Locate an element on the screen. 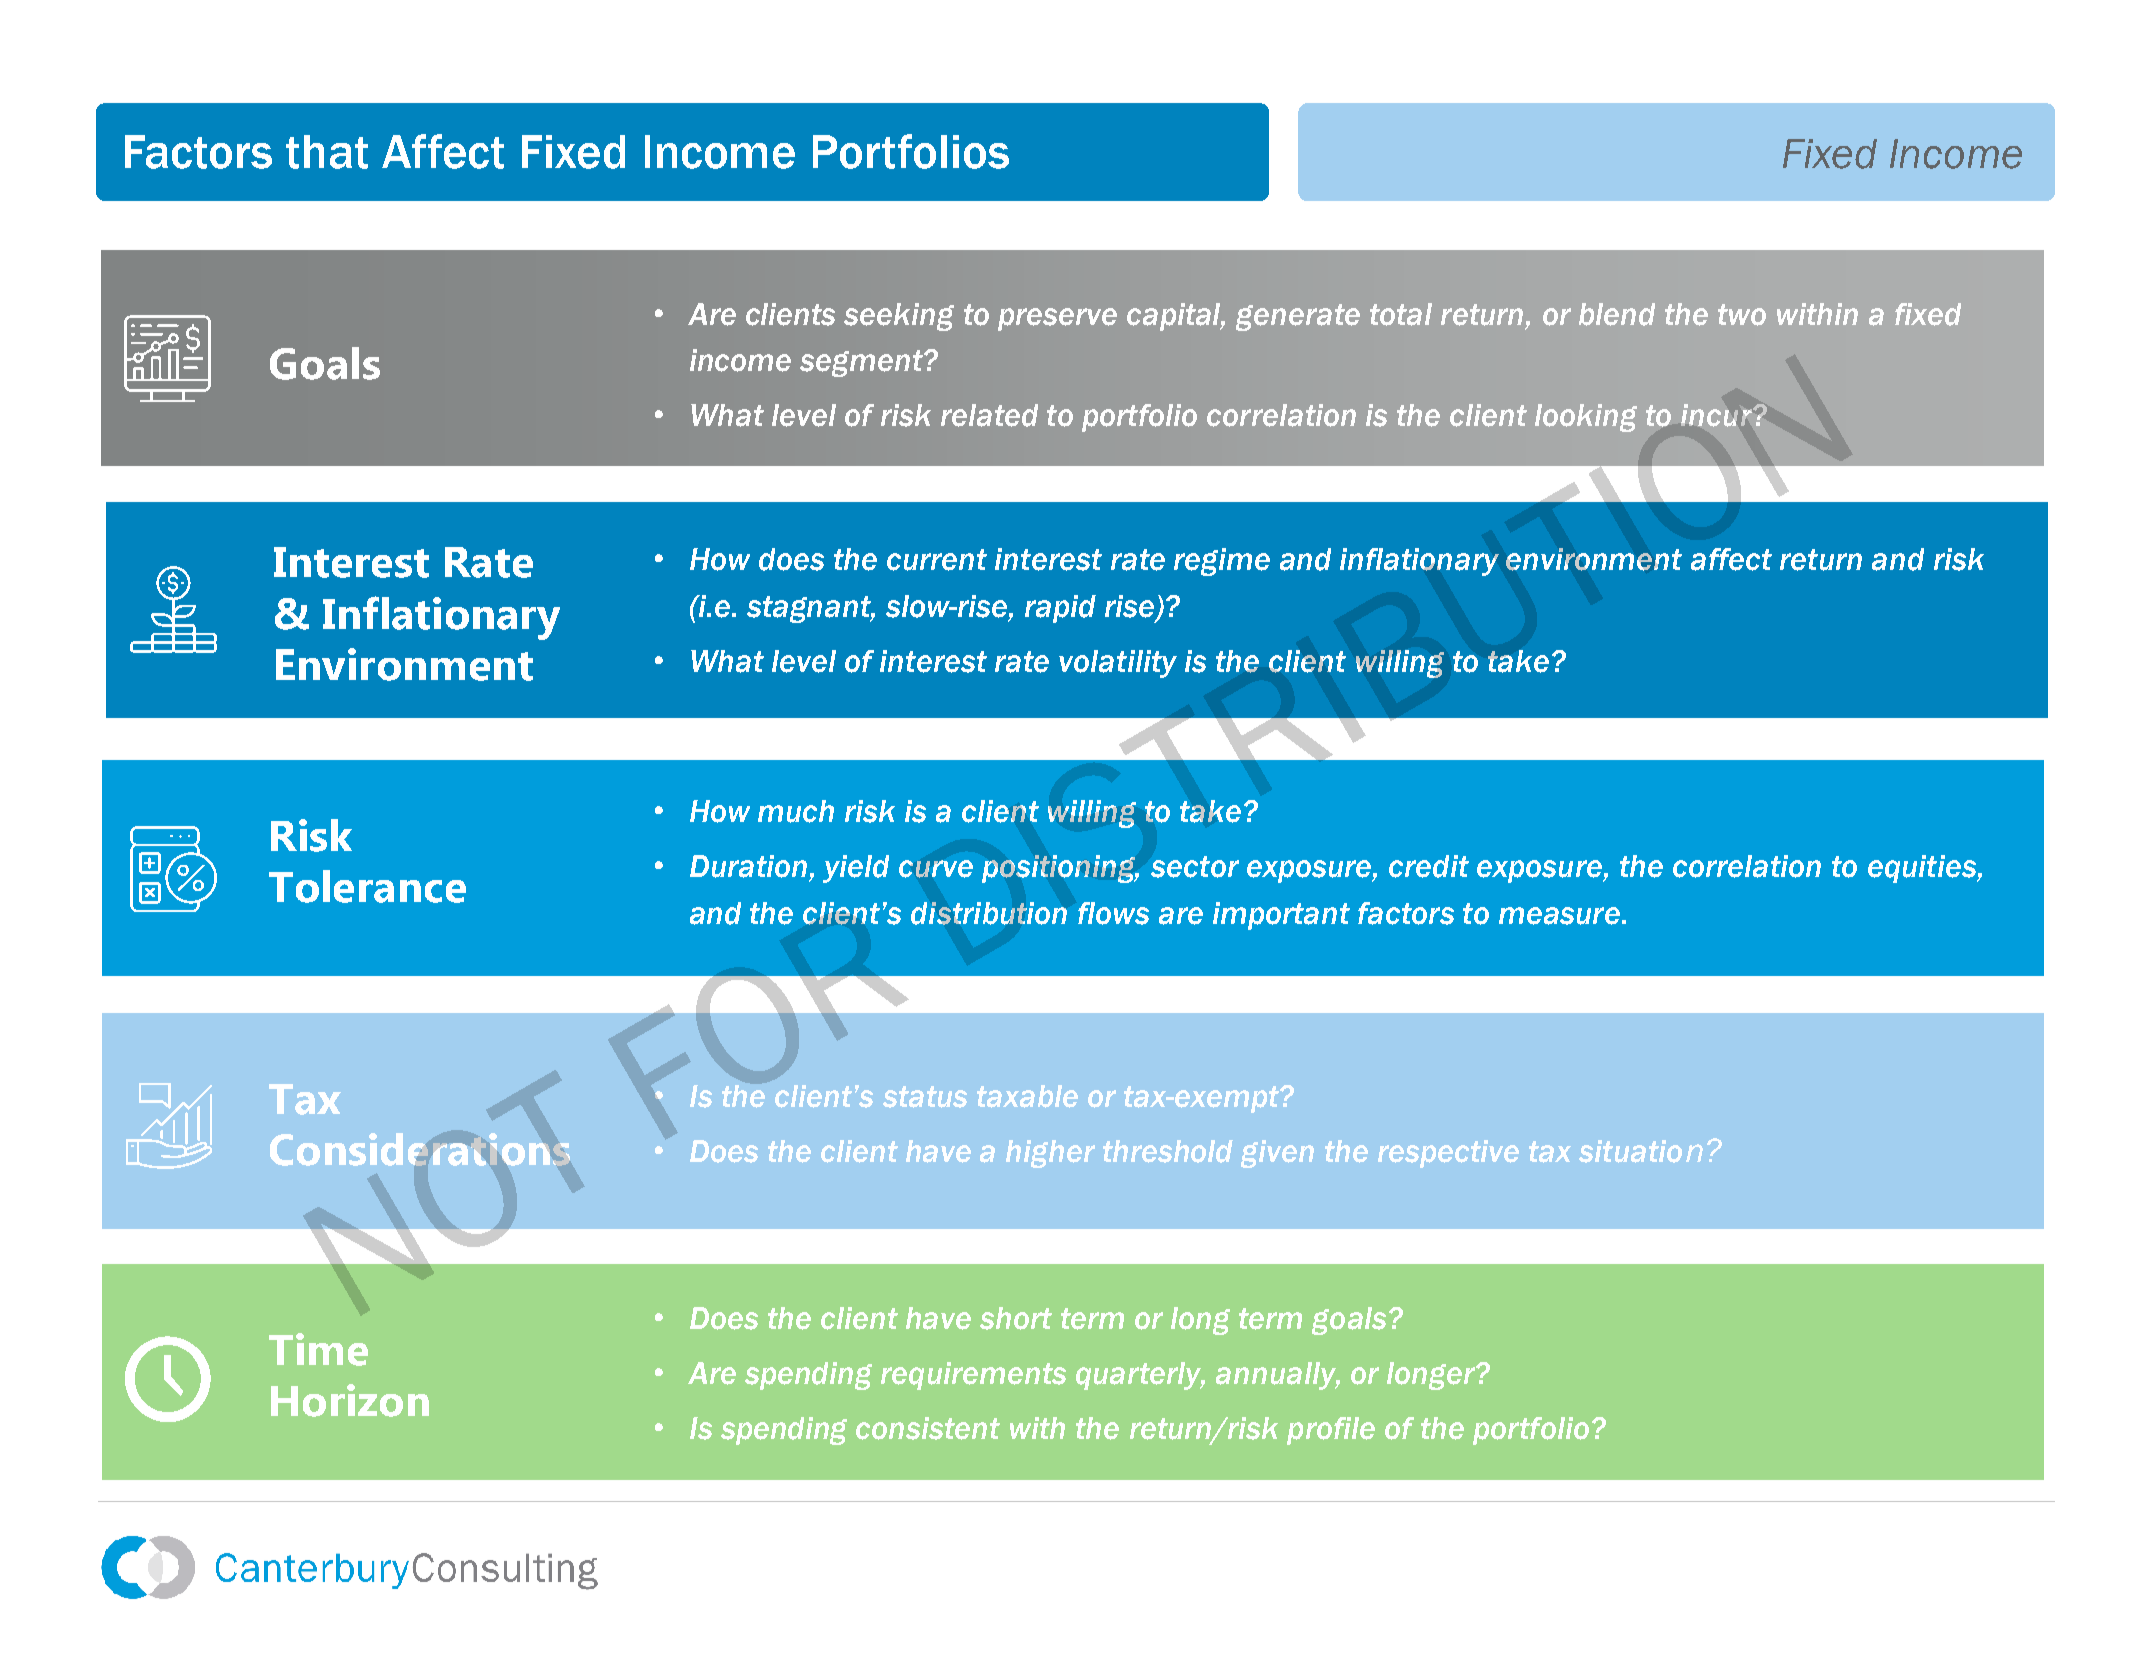  Tolerance is located at coordinates (367, 886).
